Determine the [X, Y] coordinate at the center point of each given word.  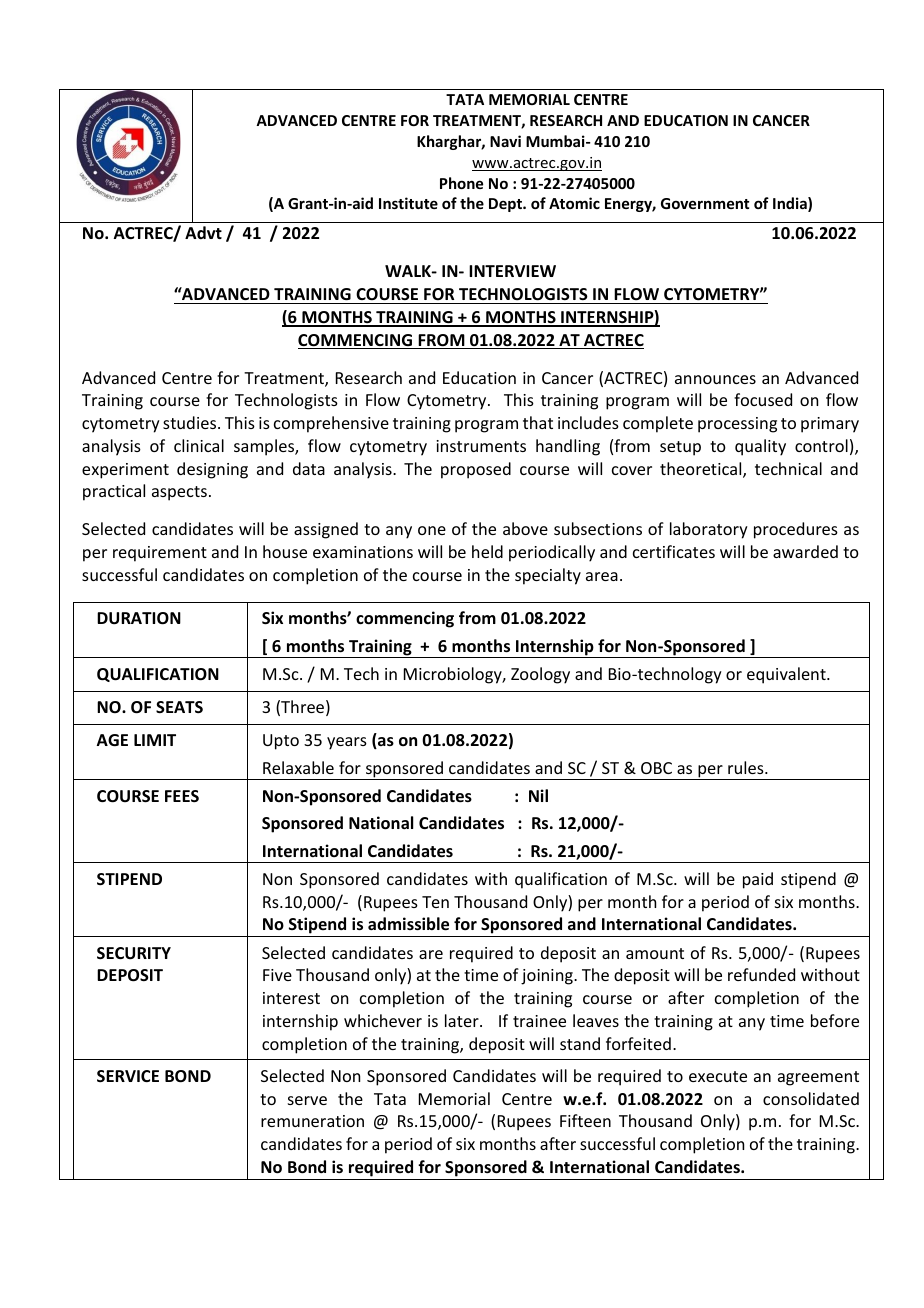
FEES [182, 796]
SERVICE [128, 1076]
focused [763, 399]
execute [718, 1076]
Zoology [540, 675]
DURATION [139, 618]
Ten [435, 902]
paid [758, 880]
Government [705, 203]
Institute [408, 203]
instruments [481, 446]
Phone [461, 183]
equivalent [787, 675]
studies [191, 422]
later [463, 1020]
